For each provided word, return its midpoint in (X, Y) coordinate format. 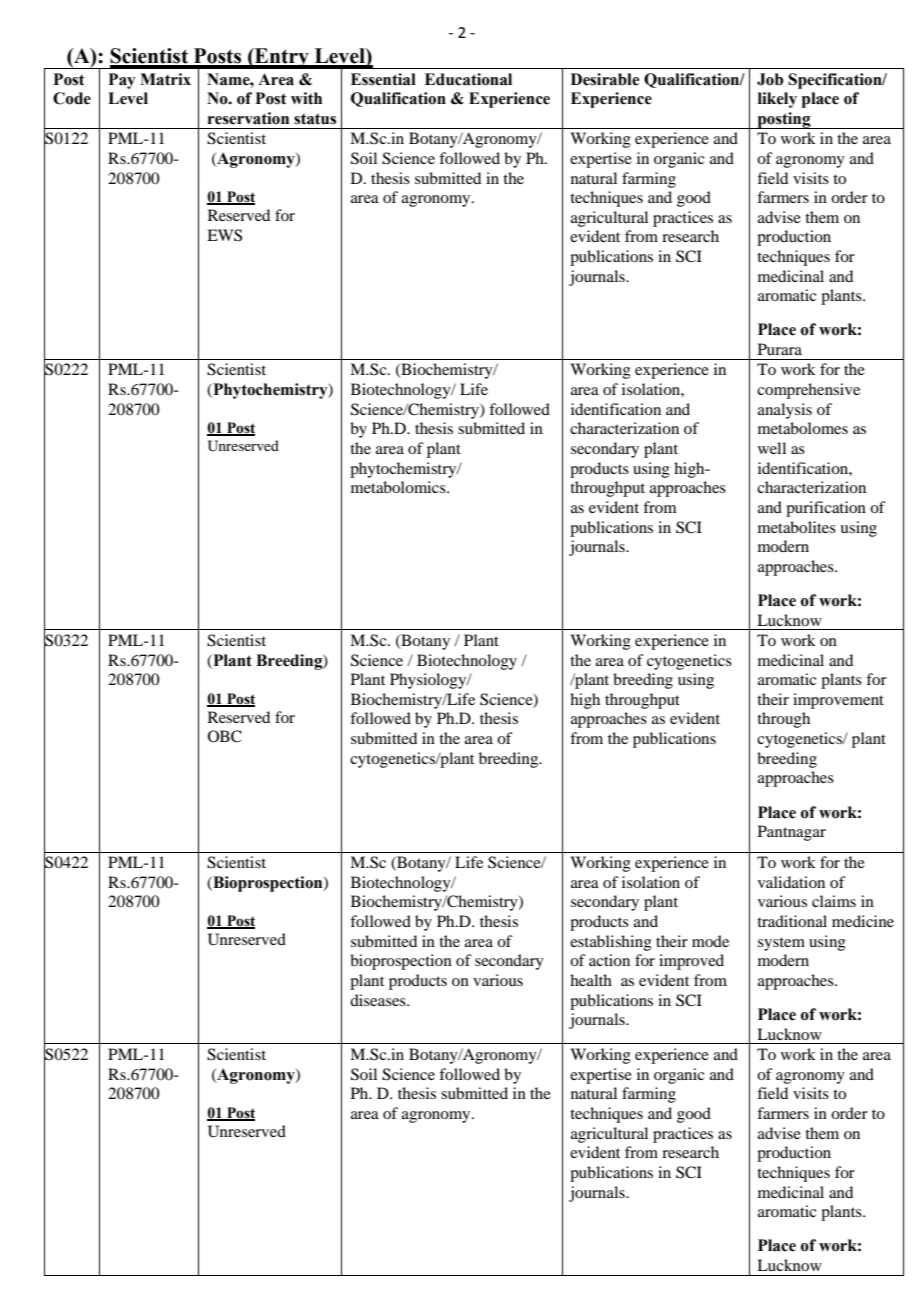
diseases (379, 1000)
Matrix (165, 79)
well (772, 448)
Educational (468, 79)
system (781, 944)
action (609, 960)
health (591, 980)
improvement (838, 701)
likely (777, 100)
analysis (785, 411)
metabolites (797, 527)
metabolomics (399, 487)
